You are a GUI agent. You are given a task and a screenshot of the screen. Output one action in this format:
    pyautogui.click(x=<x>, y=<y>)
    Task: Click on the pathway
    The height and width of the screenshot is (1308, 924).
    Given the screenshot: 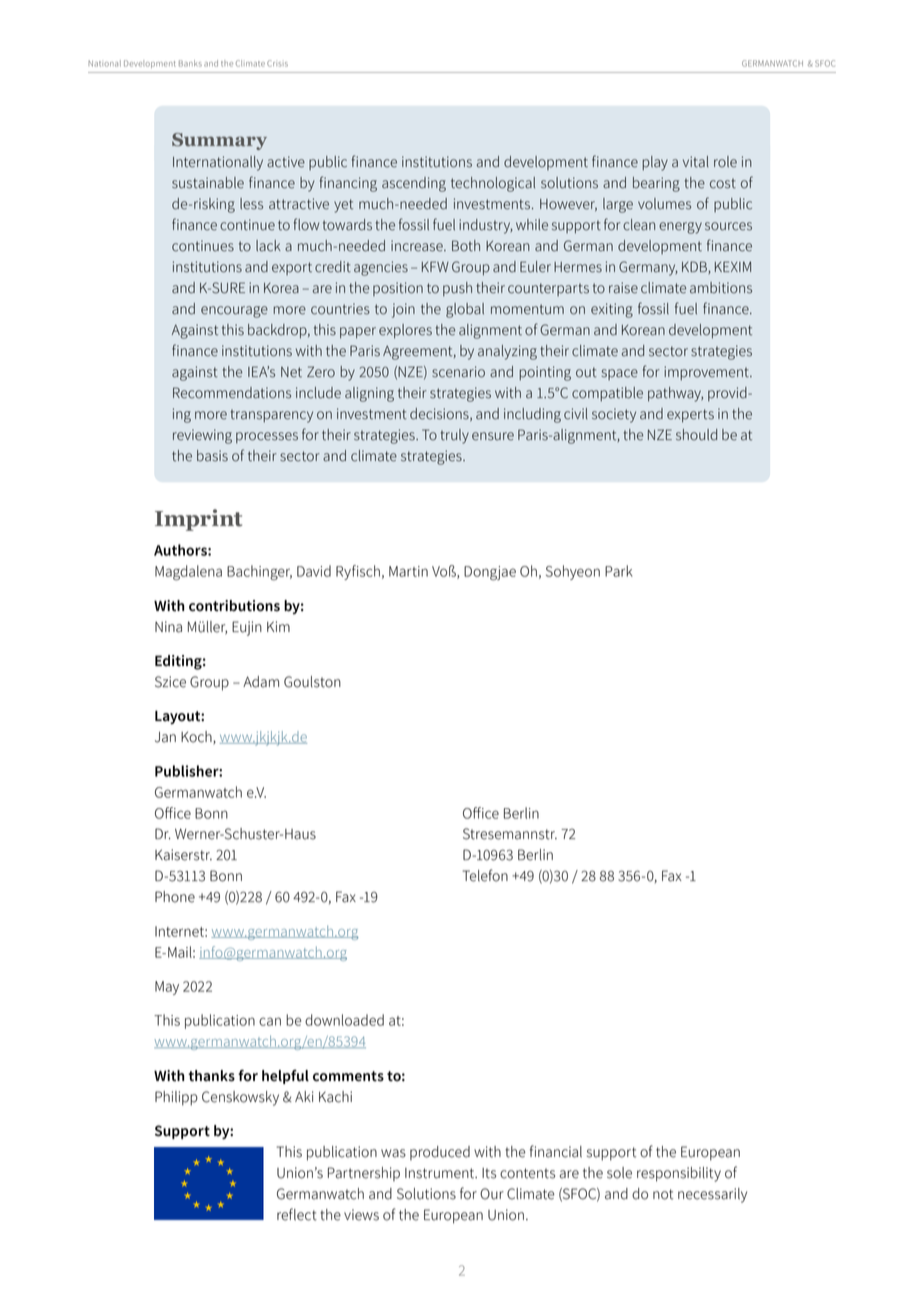 What is the action you would take?
    pyautogui.click(x=675, y=394)
